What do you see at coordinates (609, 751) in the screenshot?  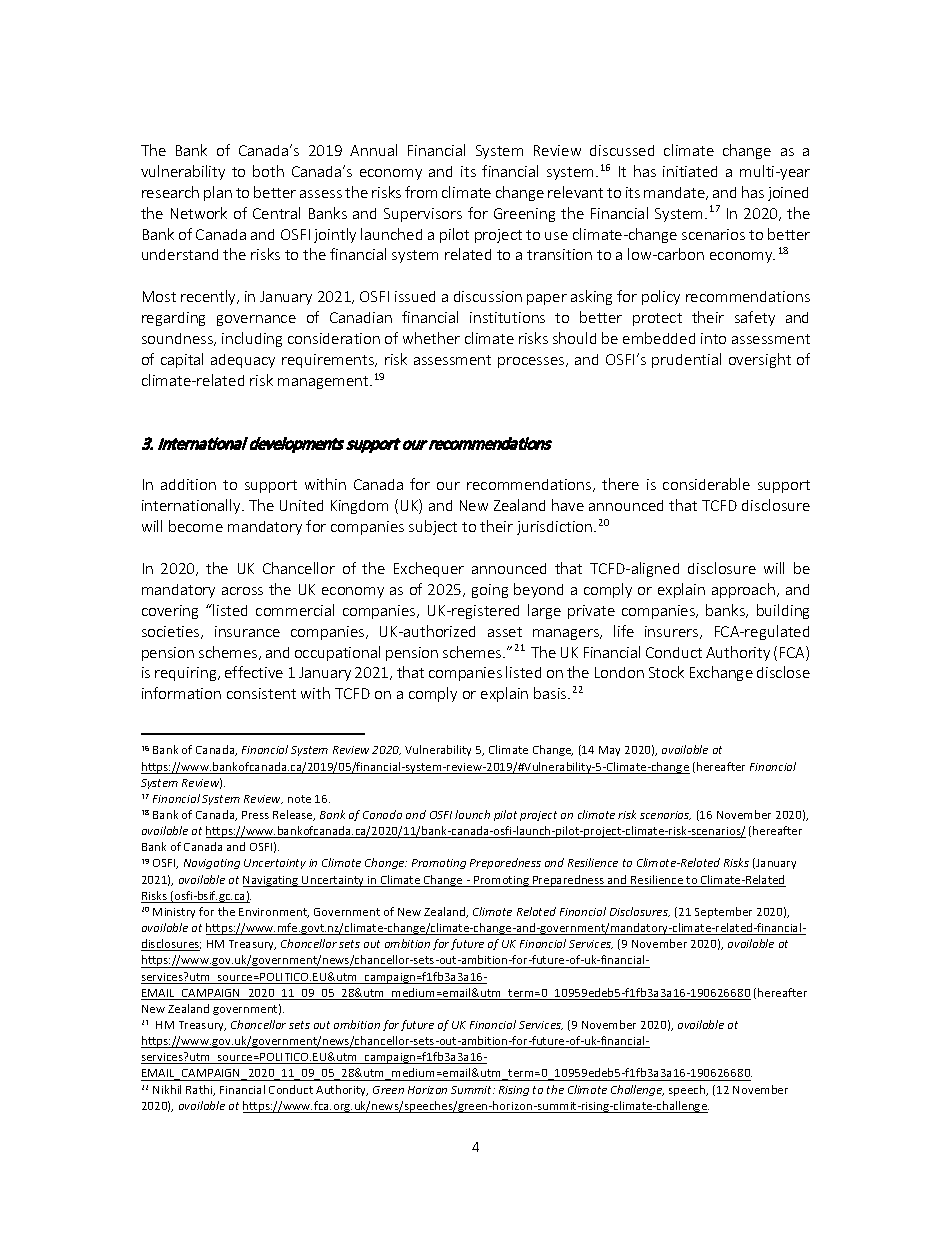 I see `May` at bounding box center [609, 751].
